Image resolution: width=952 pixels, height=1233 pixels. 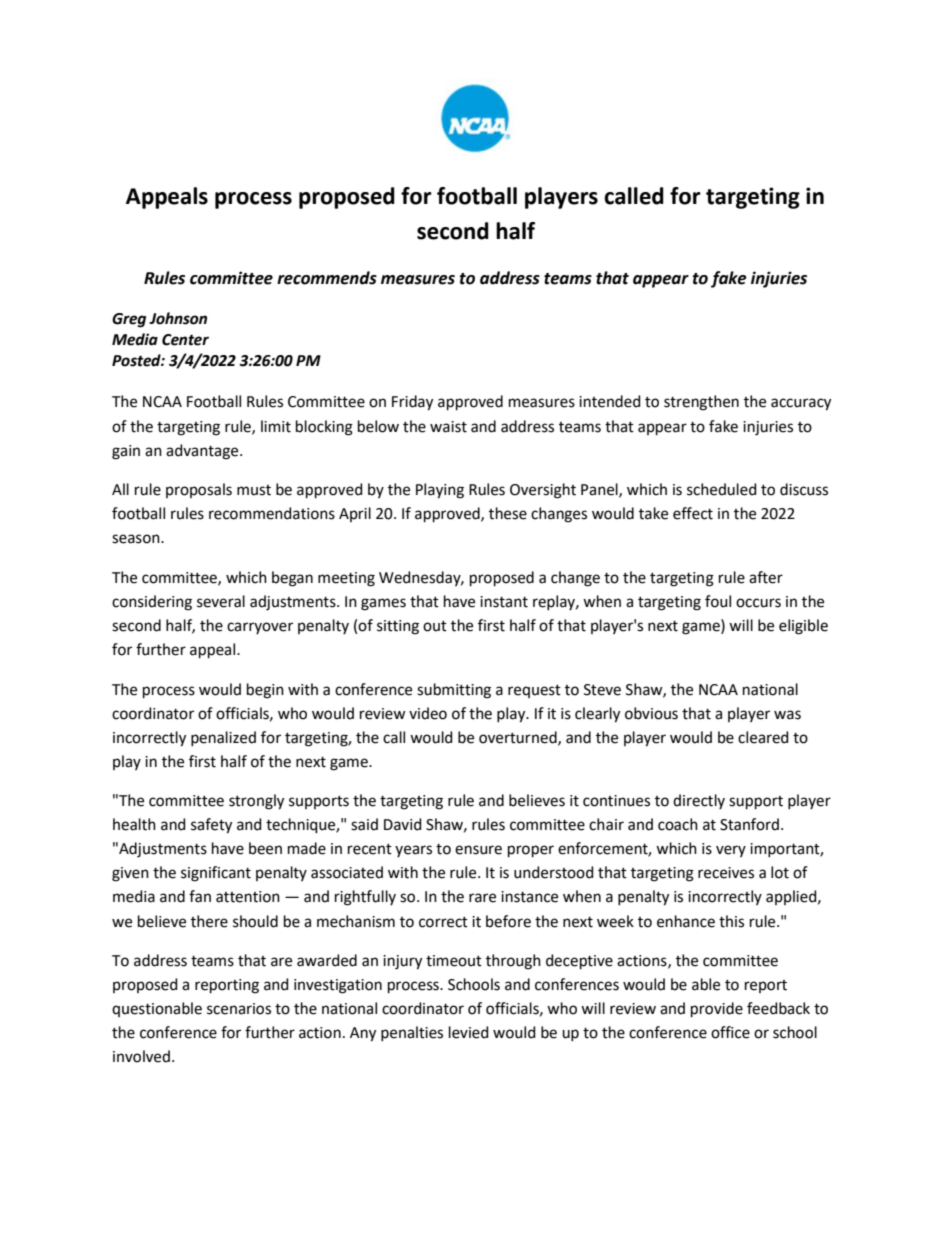 I want to click on begin, so click(x=265, y=691).
